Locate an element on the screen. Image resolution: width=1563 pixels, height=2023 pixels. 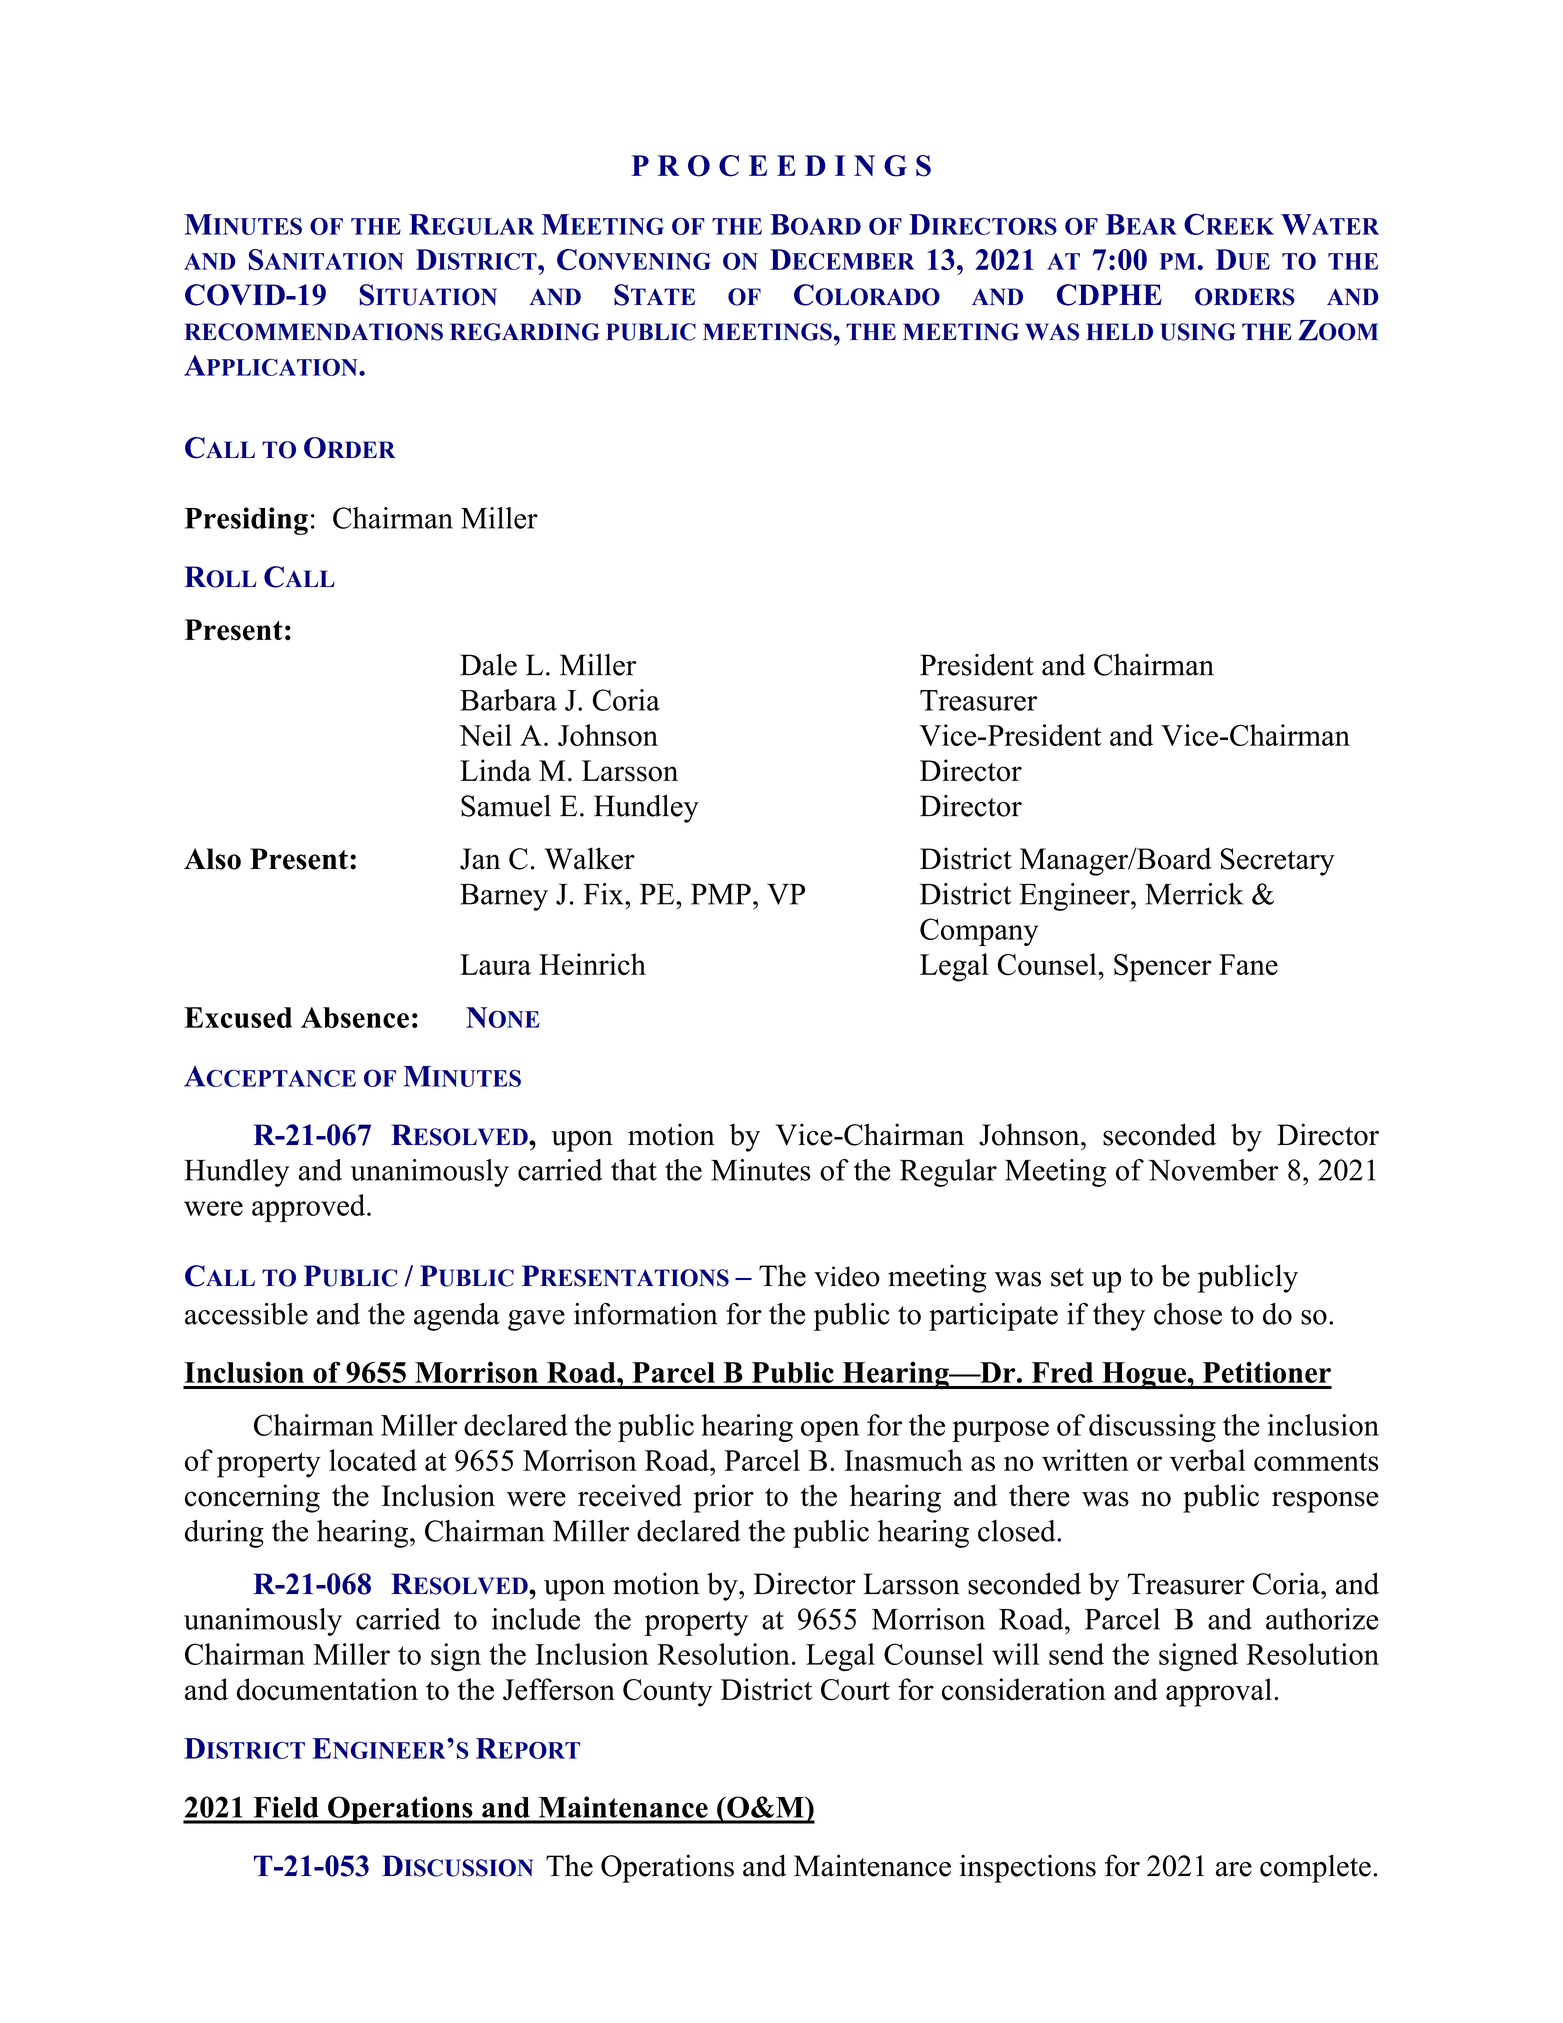
documentation is located at coordinates (327, 1689).
